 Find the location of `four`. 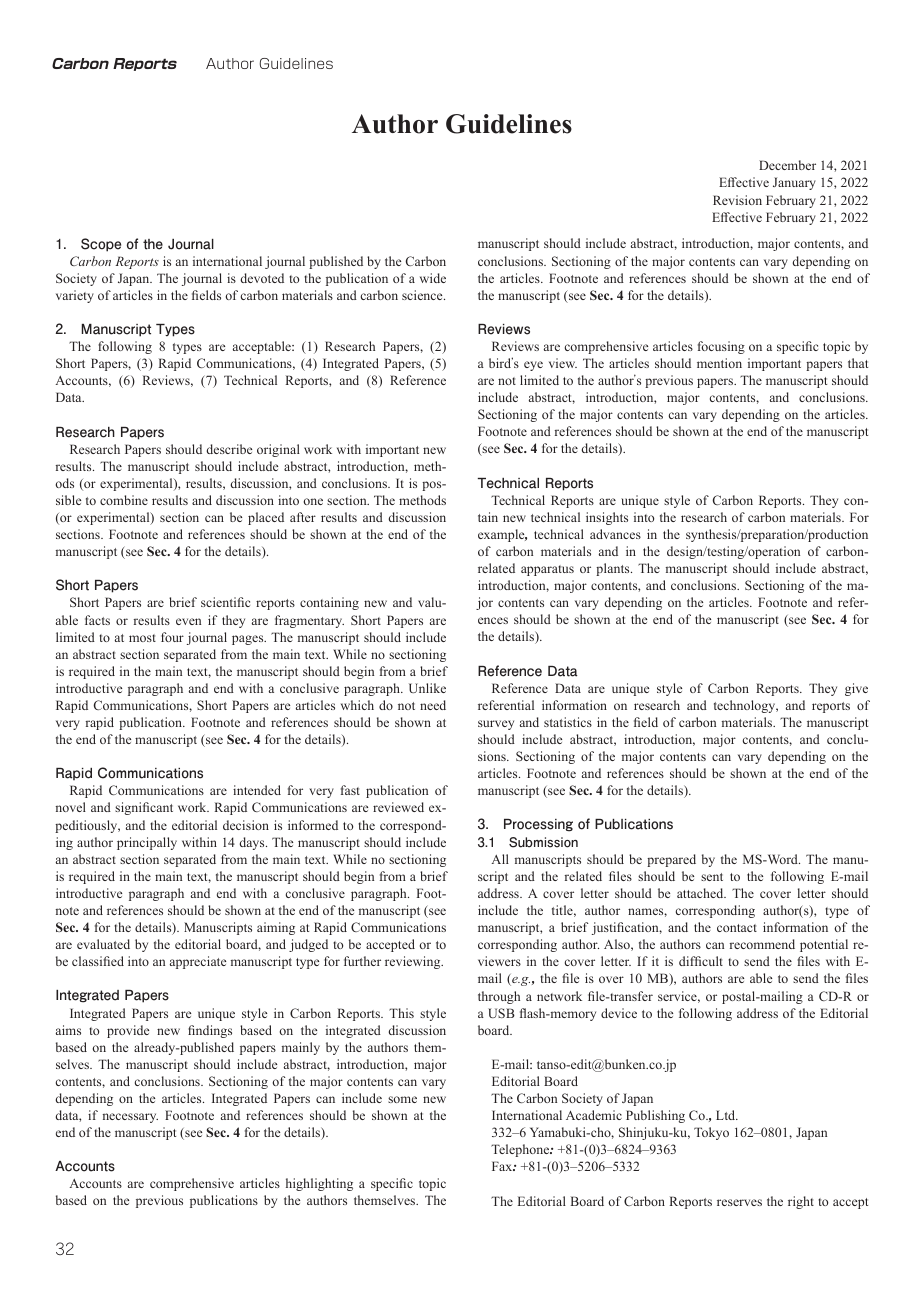

four is located at coordinates (172, 637).
